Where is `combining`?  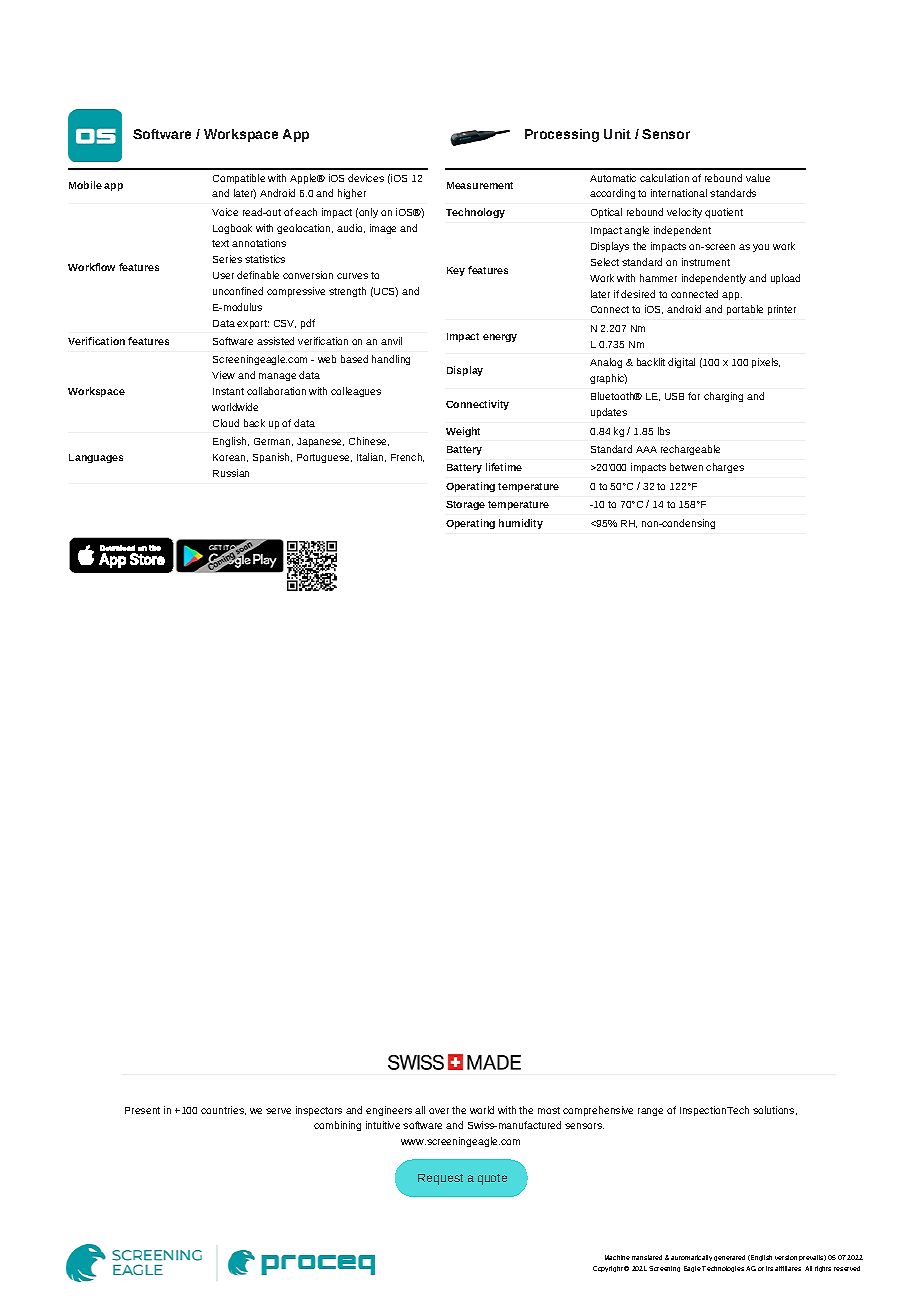 combining is located at coordinates (337, 1126).
